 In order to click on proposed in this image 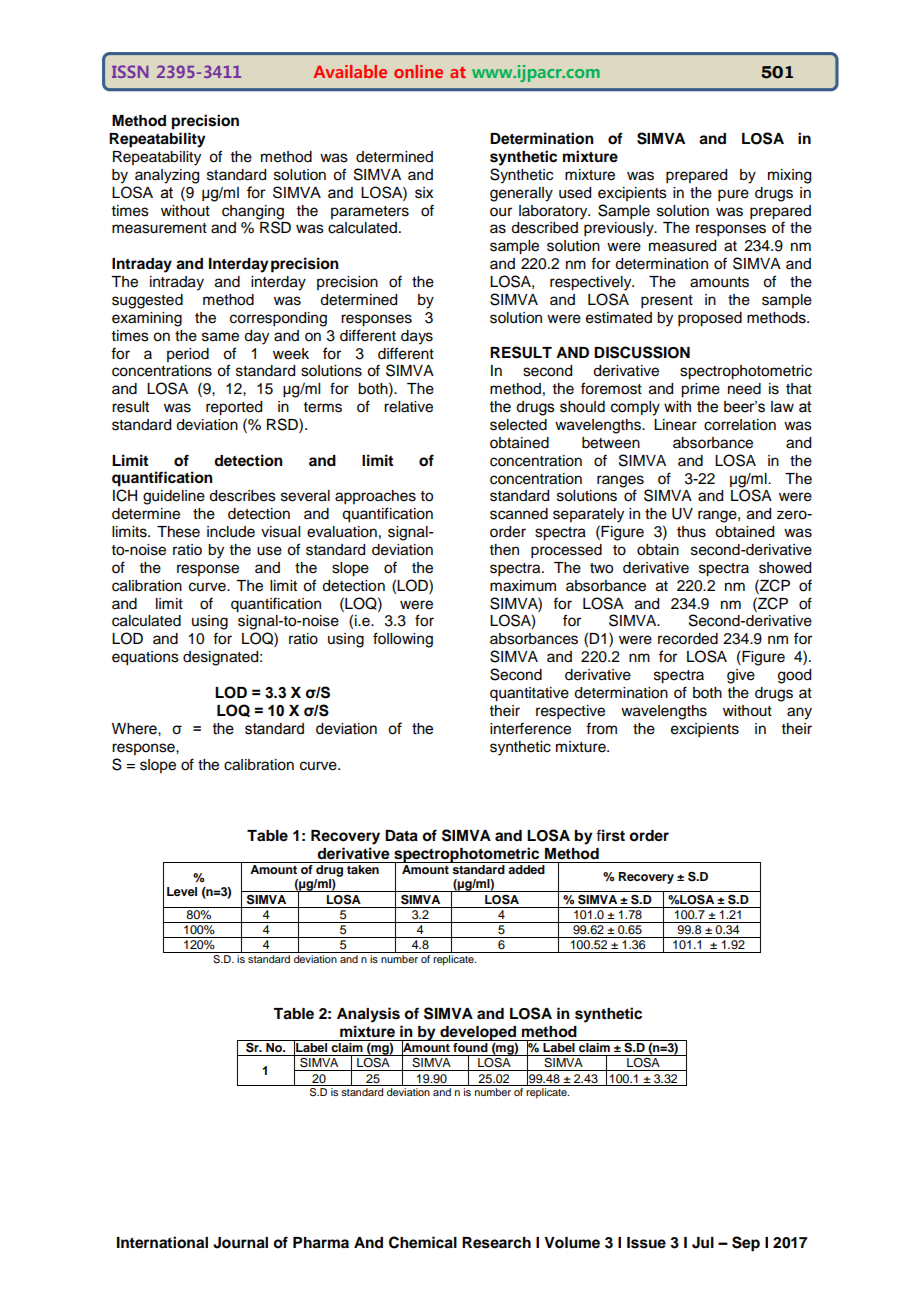, I will do `click(710, 319)`.
